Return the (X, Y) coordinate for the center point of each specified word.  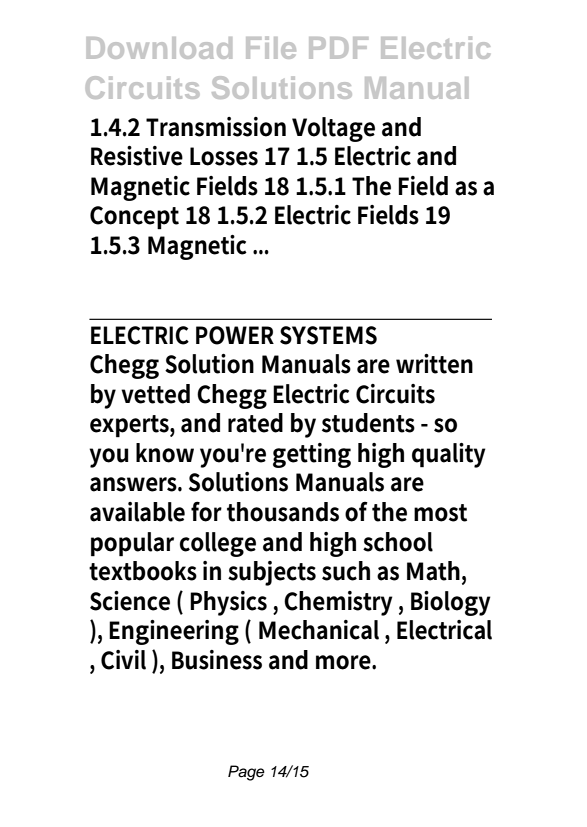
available (137, 512)
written (434, 364)
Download (159, 48)
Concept (134, 218)
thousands (283, 512)
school (398, 542)
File (271, 47)
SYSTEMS (328, 335)
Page (246, 773)
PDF (338, 48)
